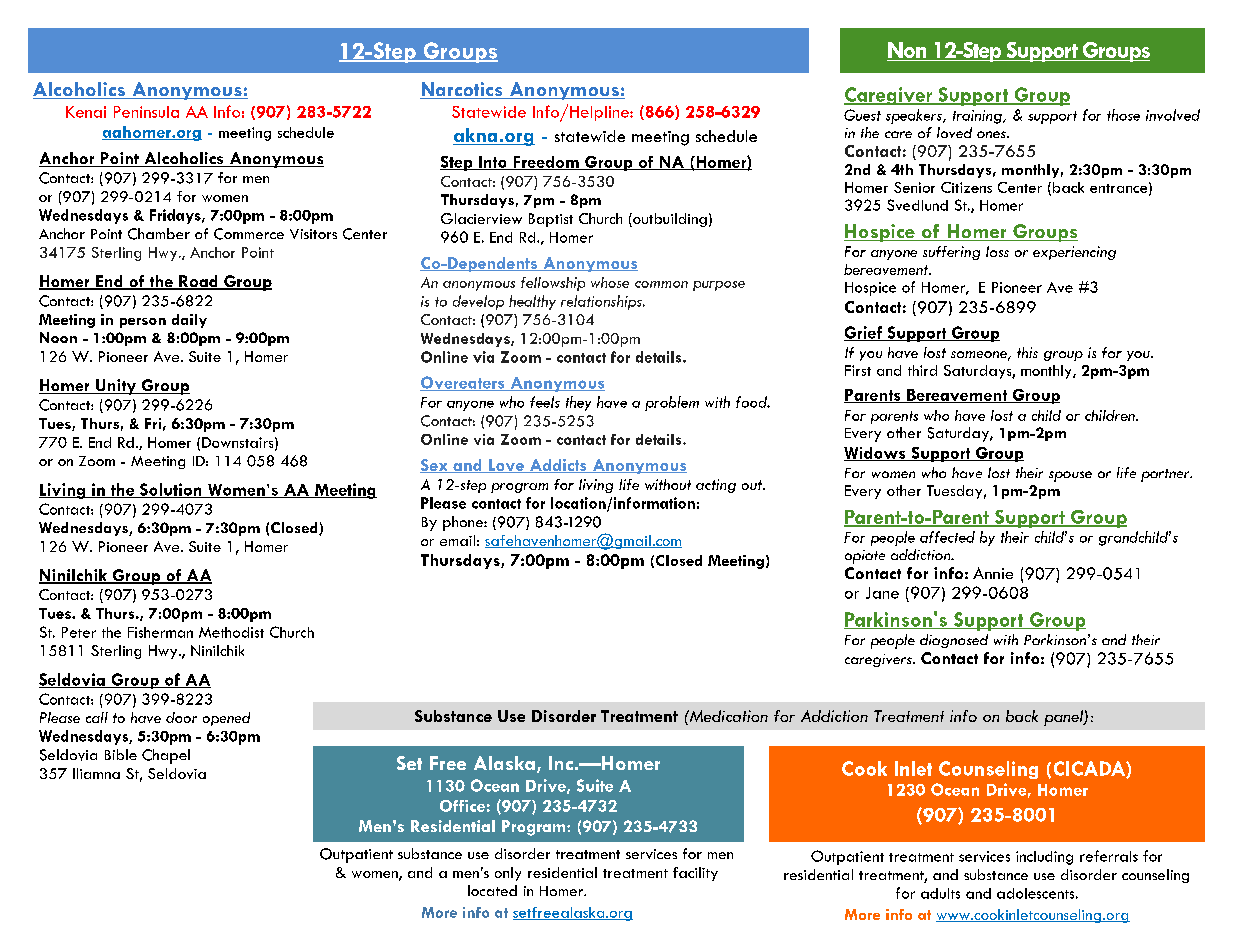 This screenshot has height=952, width=1233. What do you see at coordinates (462, 90) in the screenshot?
I see `Narcotics` at bounding box center [462, 90].
